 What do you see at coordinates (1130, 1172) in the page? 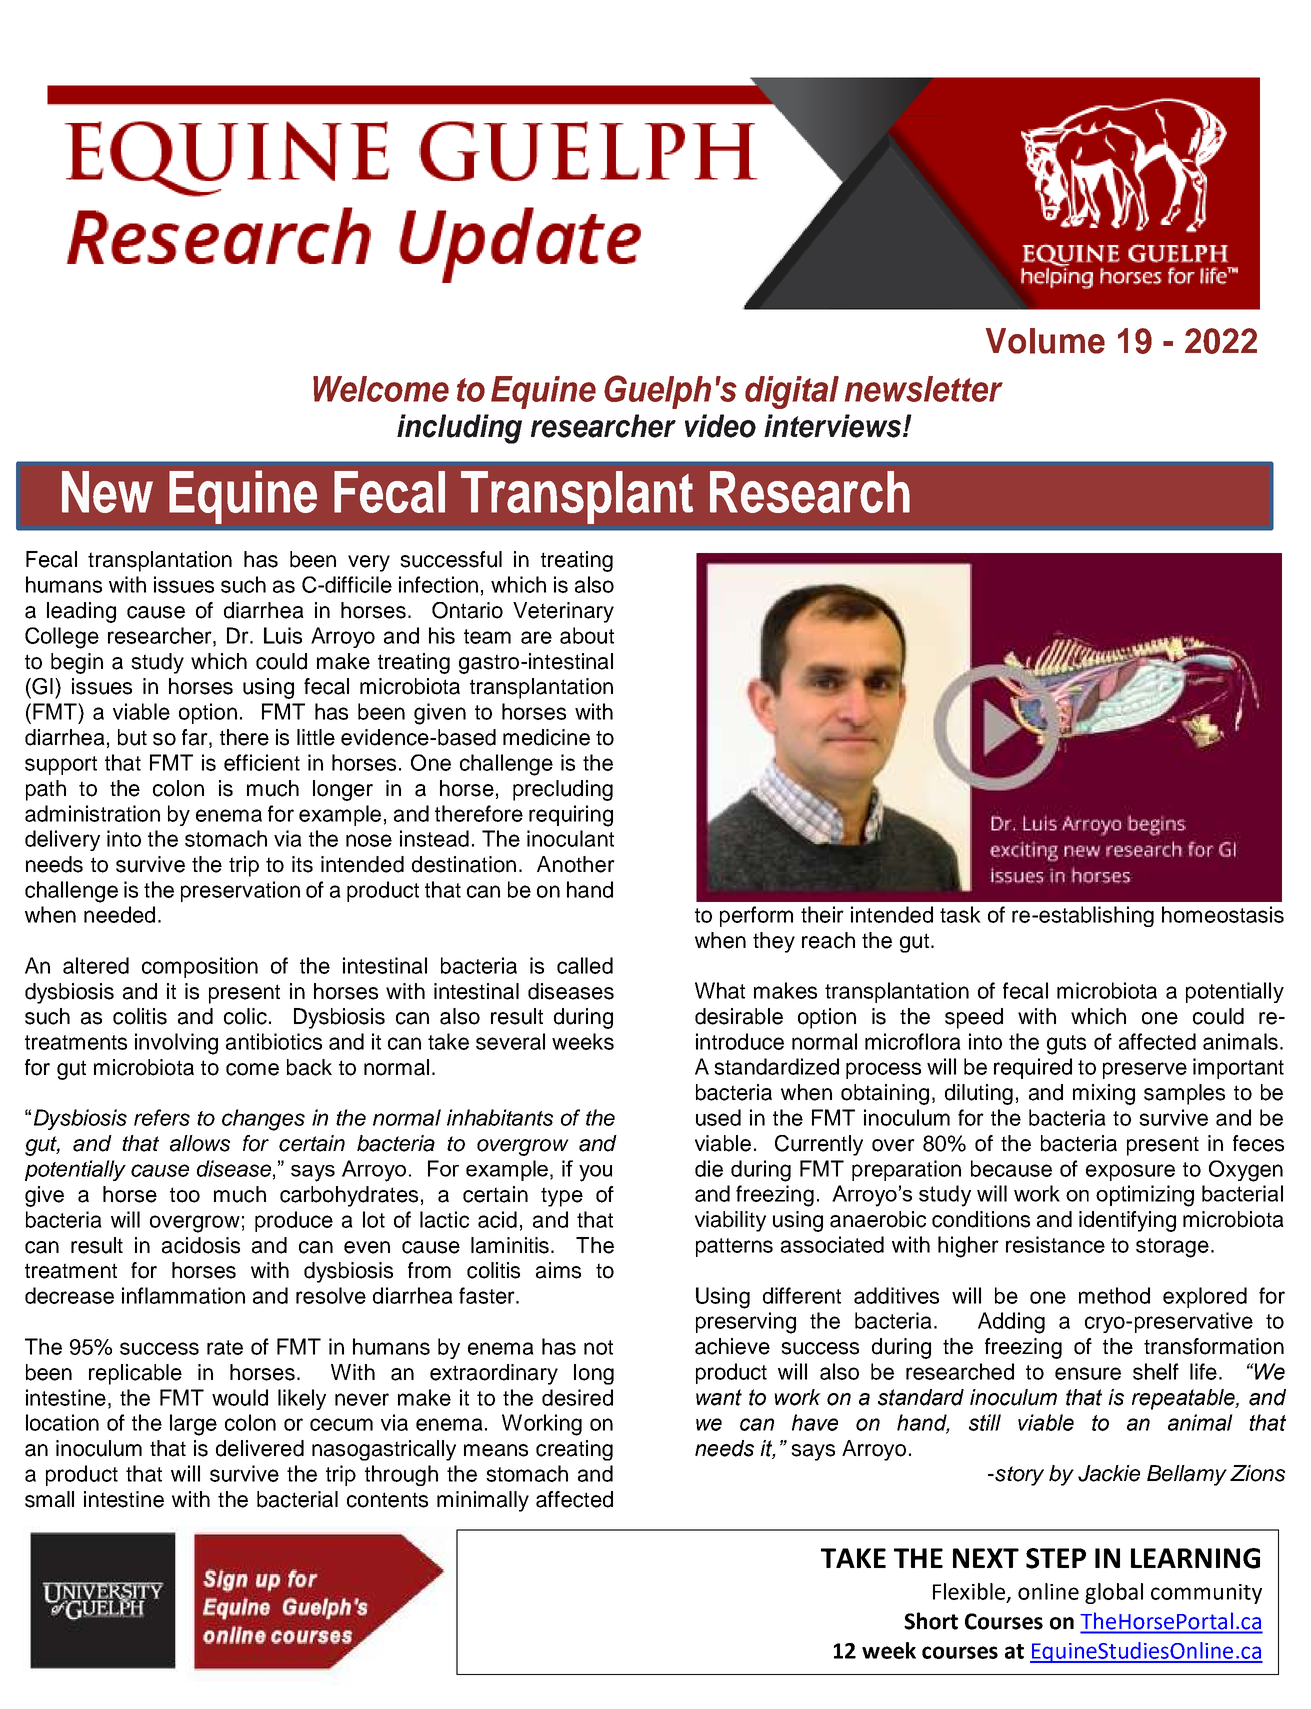
I see `exposure` at bounding box center [1130, 1172].
